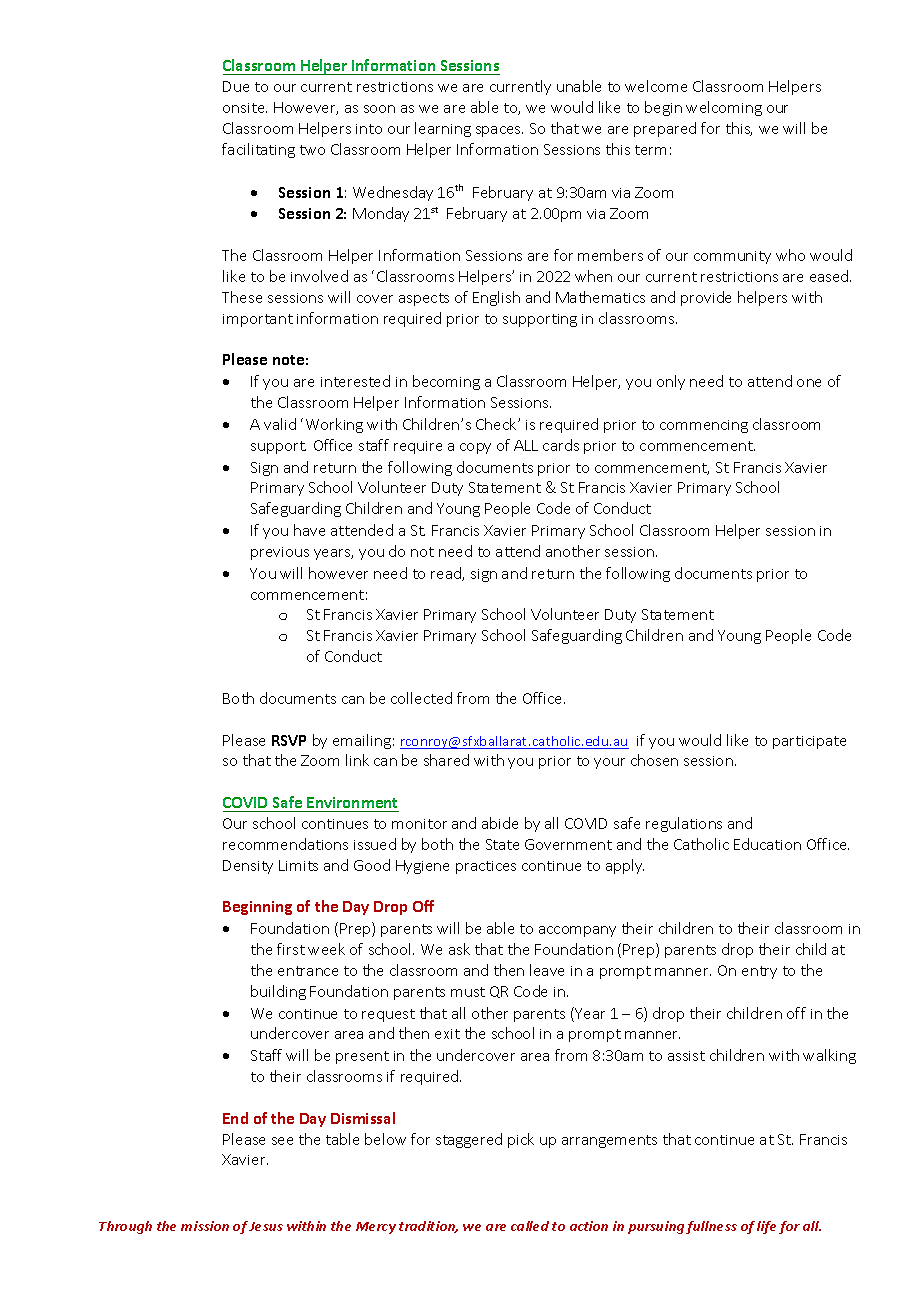 The image size is (924, 1308). Describe the element at coordinates (446, 382) in the image. I see `becoming` at that location.
